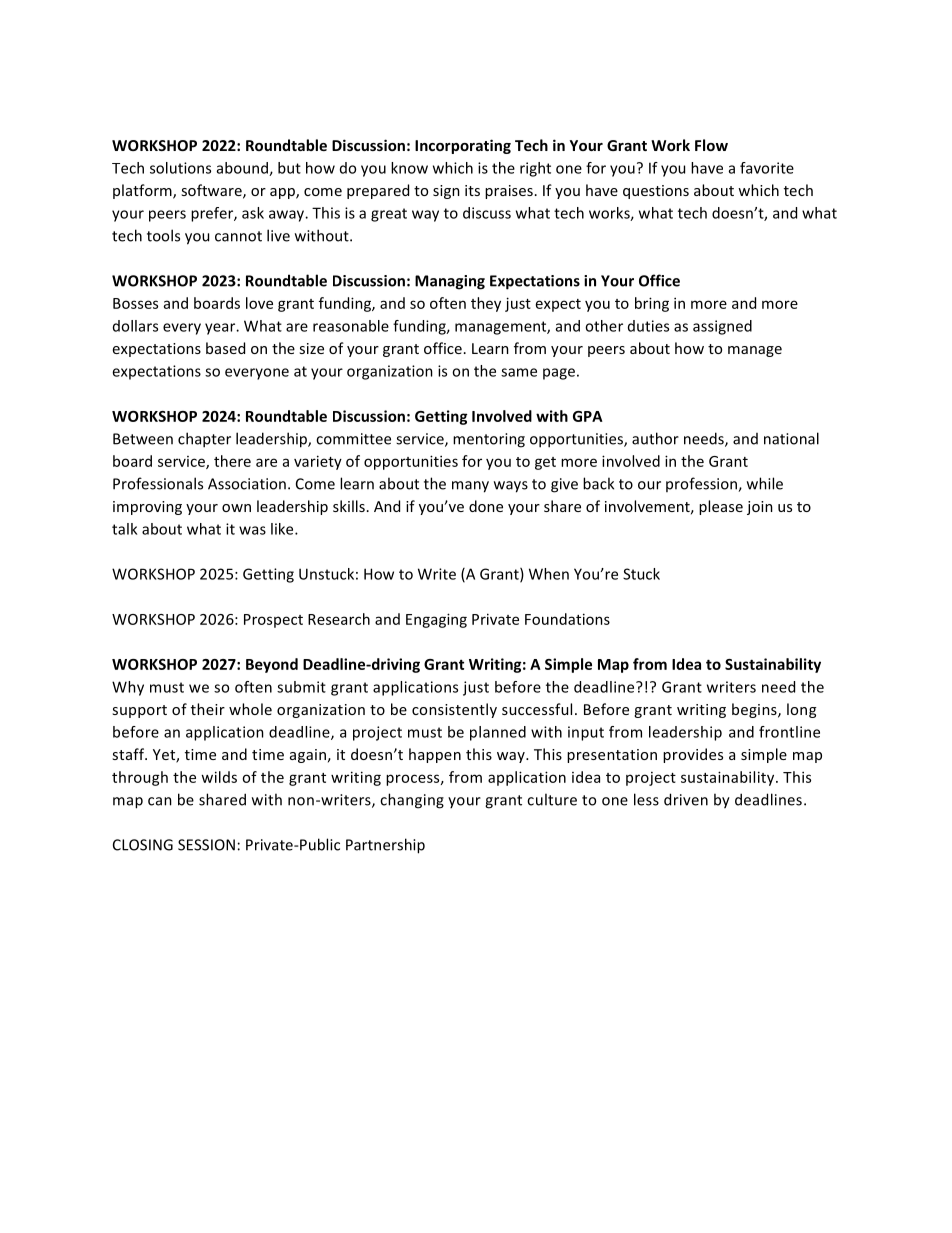  I want to click on changing, so click(412, 801).
